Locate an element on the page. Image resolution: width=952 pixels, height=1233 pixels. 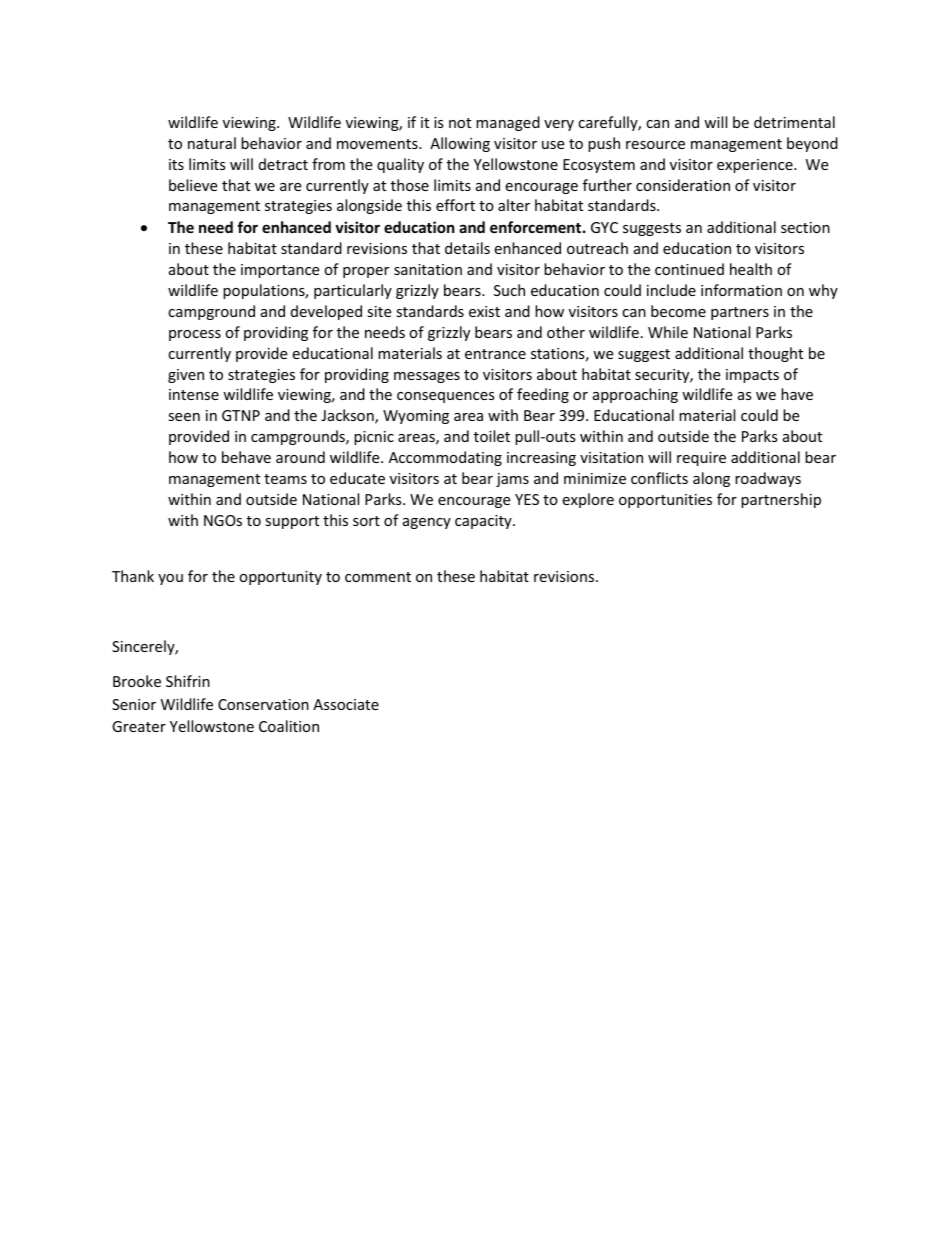
Allowing is located at coordinates (460, 144).
